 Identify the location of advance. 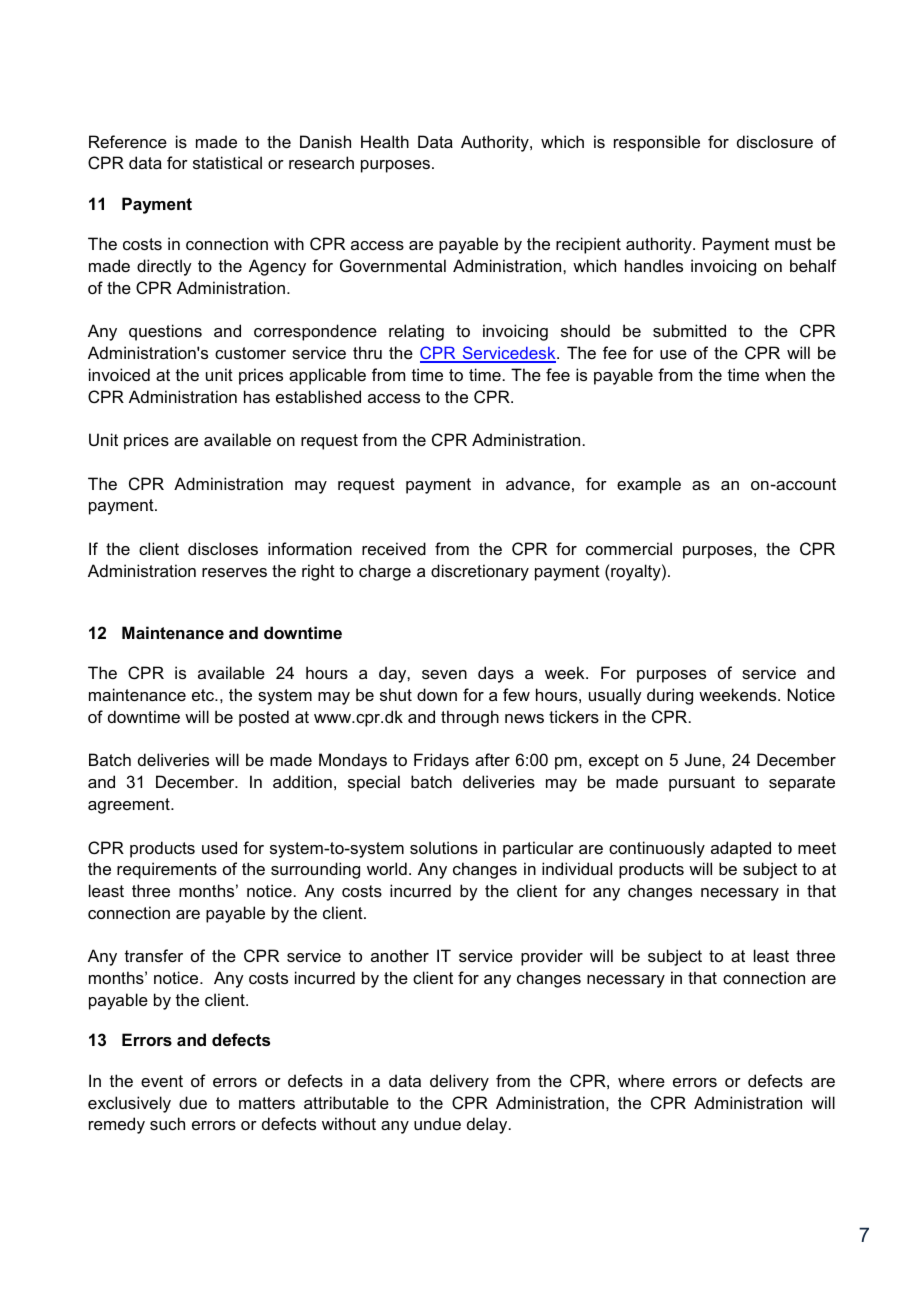
(538, 483).
